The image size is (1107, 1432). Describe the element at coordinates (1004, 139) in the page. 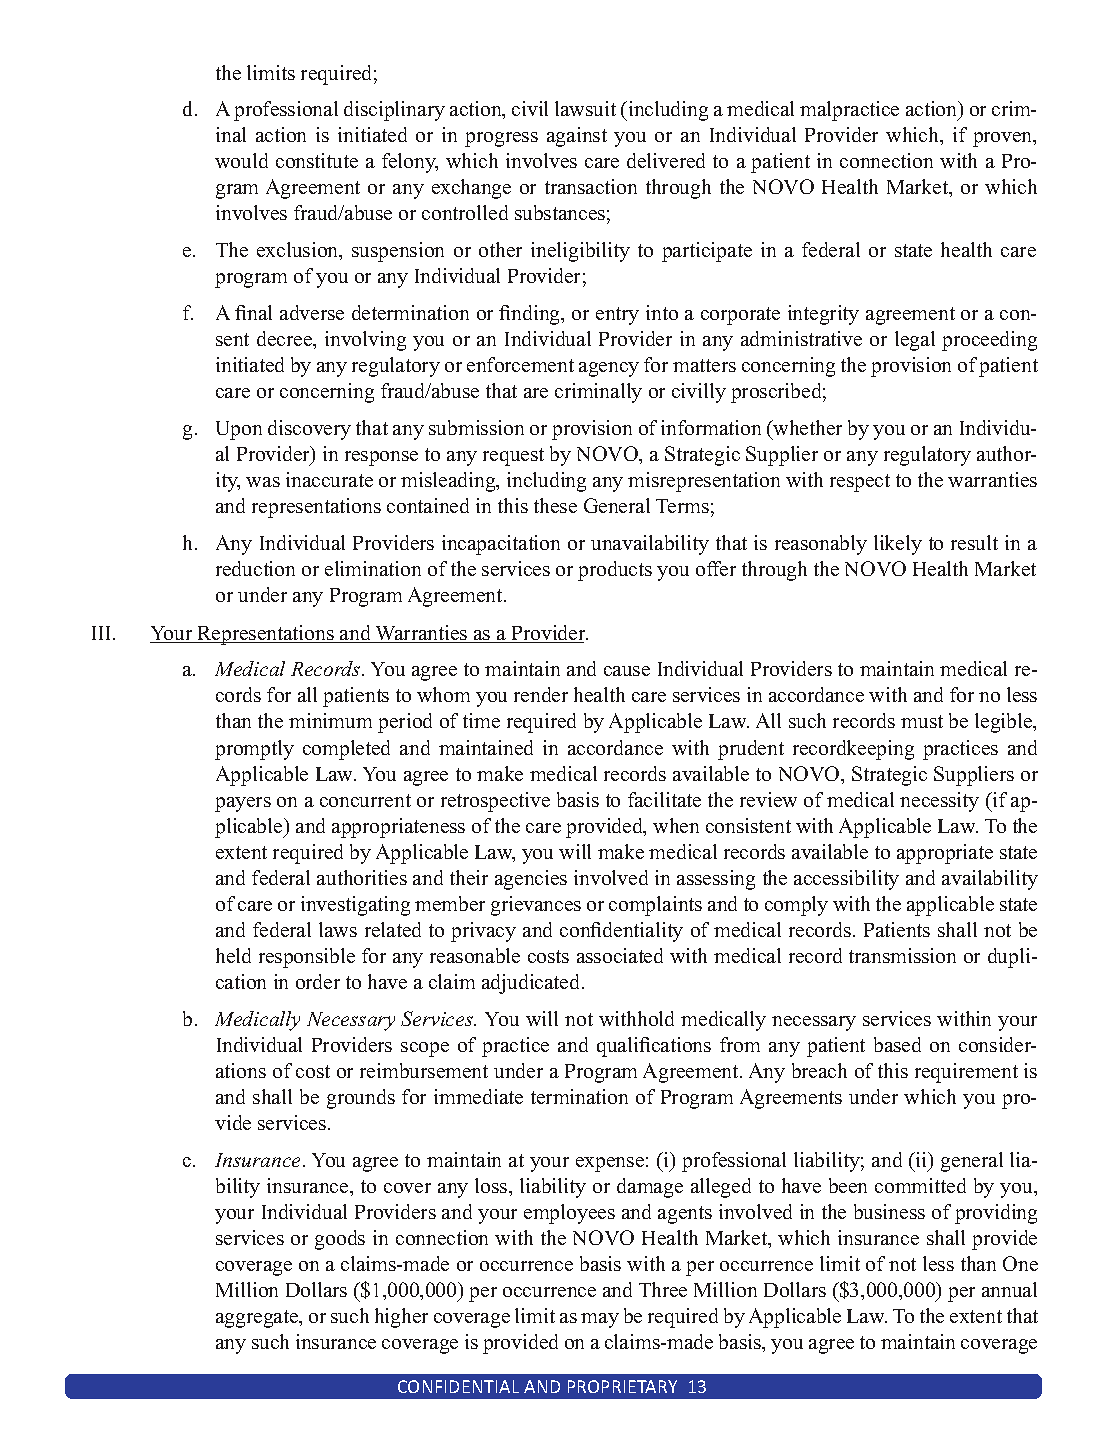

I see `proven` at that location.
